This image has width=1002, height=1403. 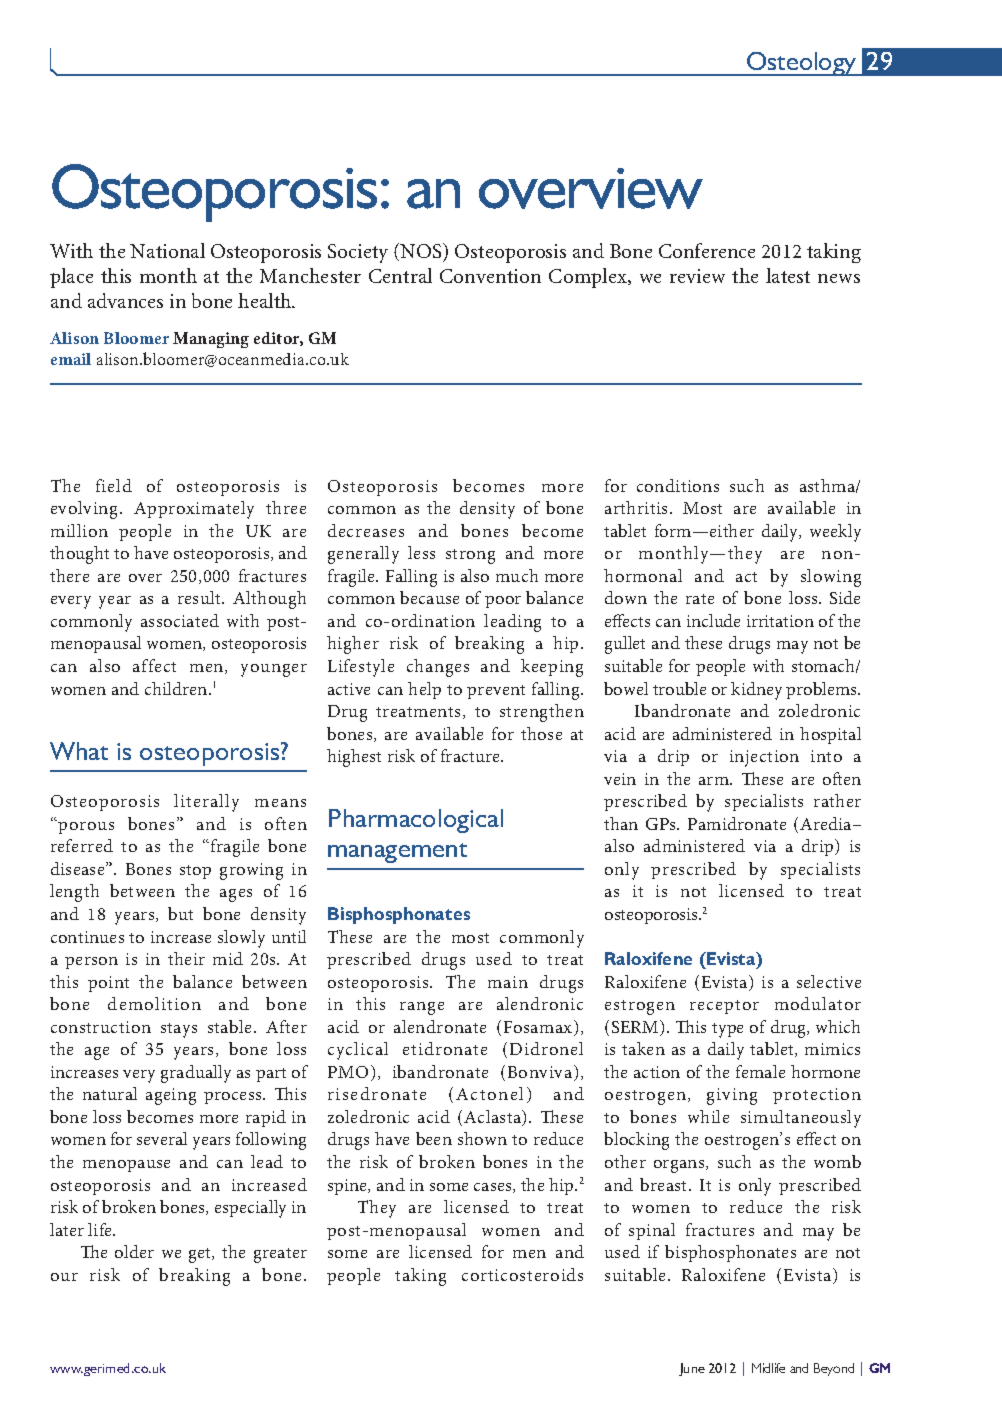 What do you see at coordinates (438, 668) in the image?
I see `changes` at bounding box center [438, 668].
